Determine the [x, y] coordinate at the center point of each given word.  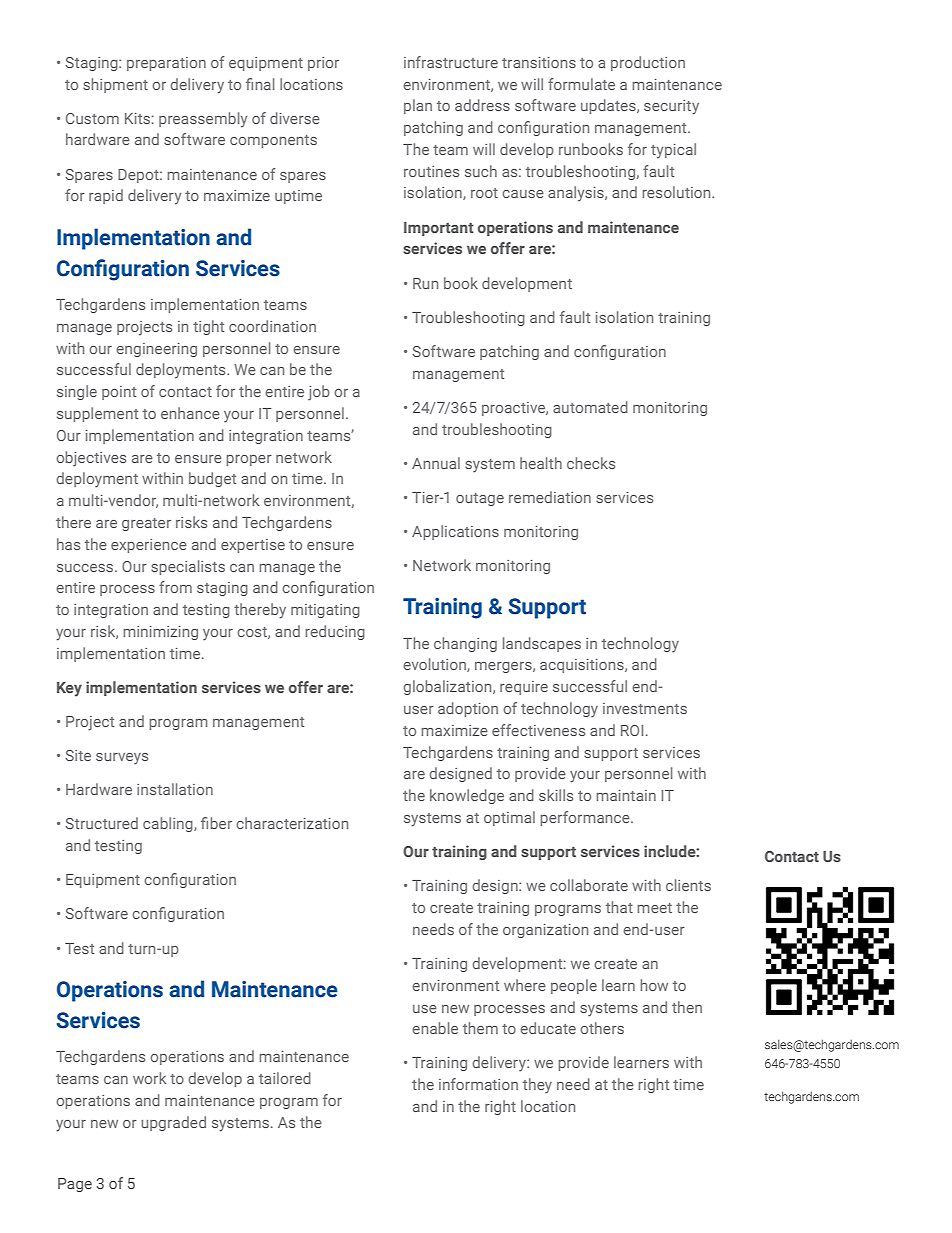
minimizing [160, 633]
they [537, 1086]
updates [609, 106]
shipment [115, 85]
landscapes [542, 644]
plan [418, 106]
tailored [285, 1078]
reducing [335, 632]
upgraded [173, 1123]
